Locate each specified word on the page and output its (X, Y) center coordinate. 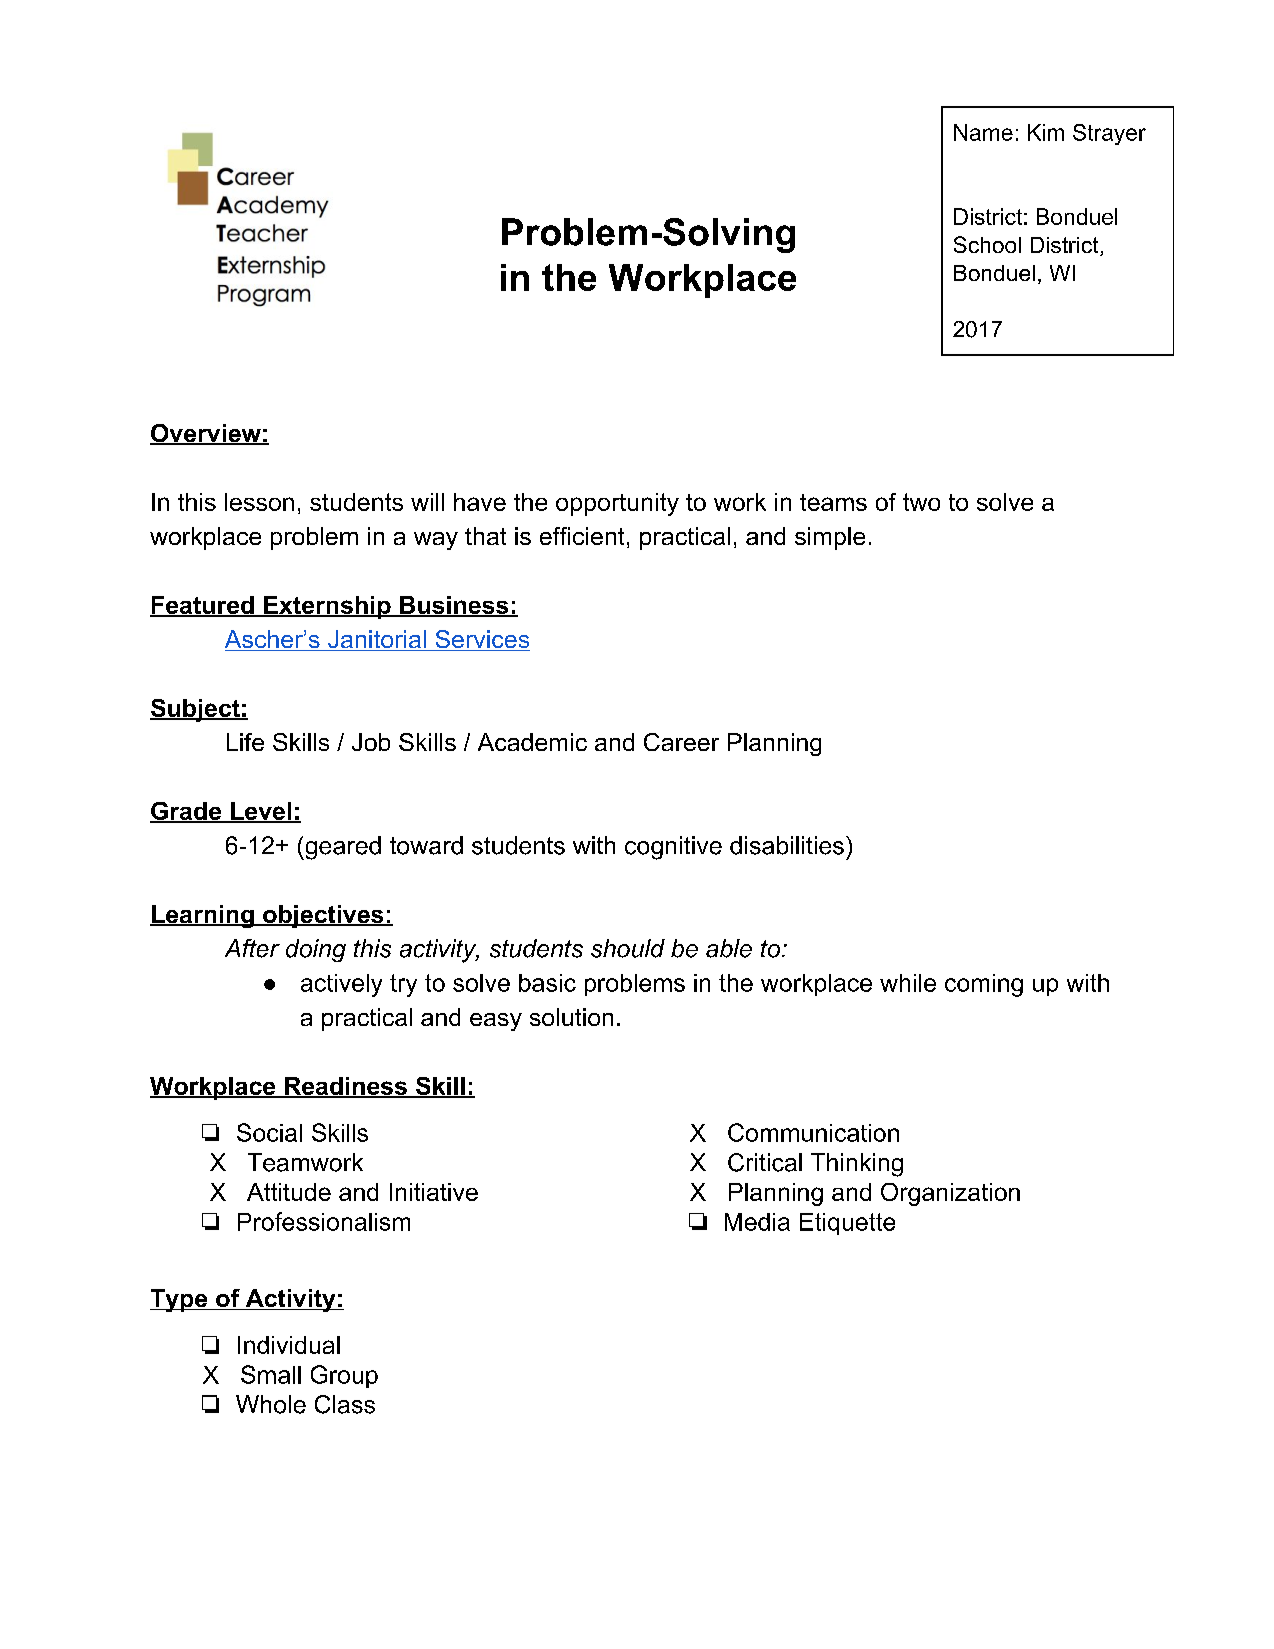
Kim (1046, 132)
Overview (206, 434)
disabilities (787, 845)
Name (983, 132)
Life (245, 742)
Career (681, 742)
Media (757, 1222)
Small (271, 1374)
